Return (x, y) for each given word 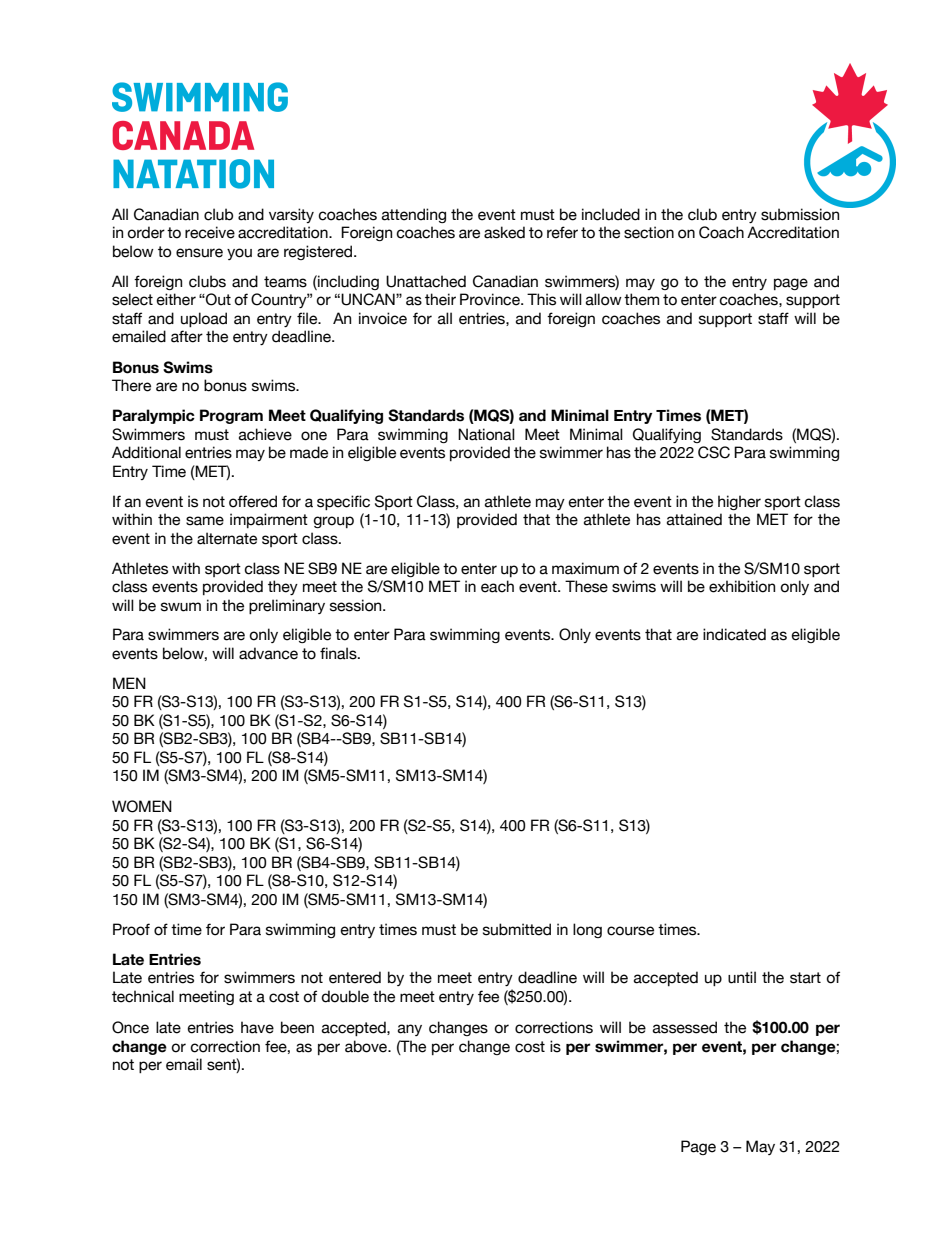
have (257, 1027)
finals (339, 653)
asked (504, 232)
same (205, 521)
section (649, 232)
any (410, 1030)
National (486, 434)
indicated (734, 634)
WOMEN (142, 806)
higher (739, 502)
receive (210, 232)
